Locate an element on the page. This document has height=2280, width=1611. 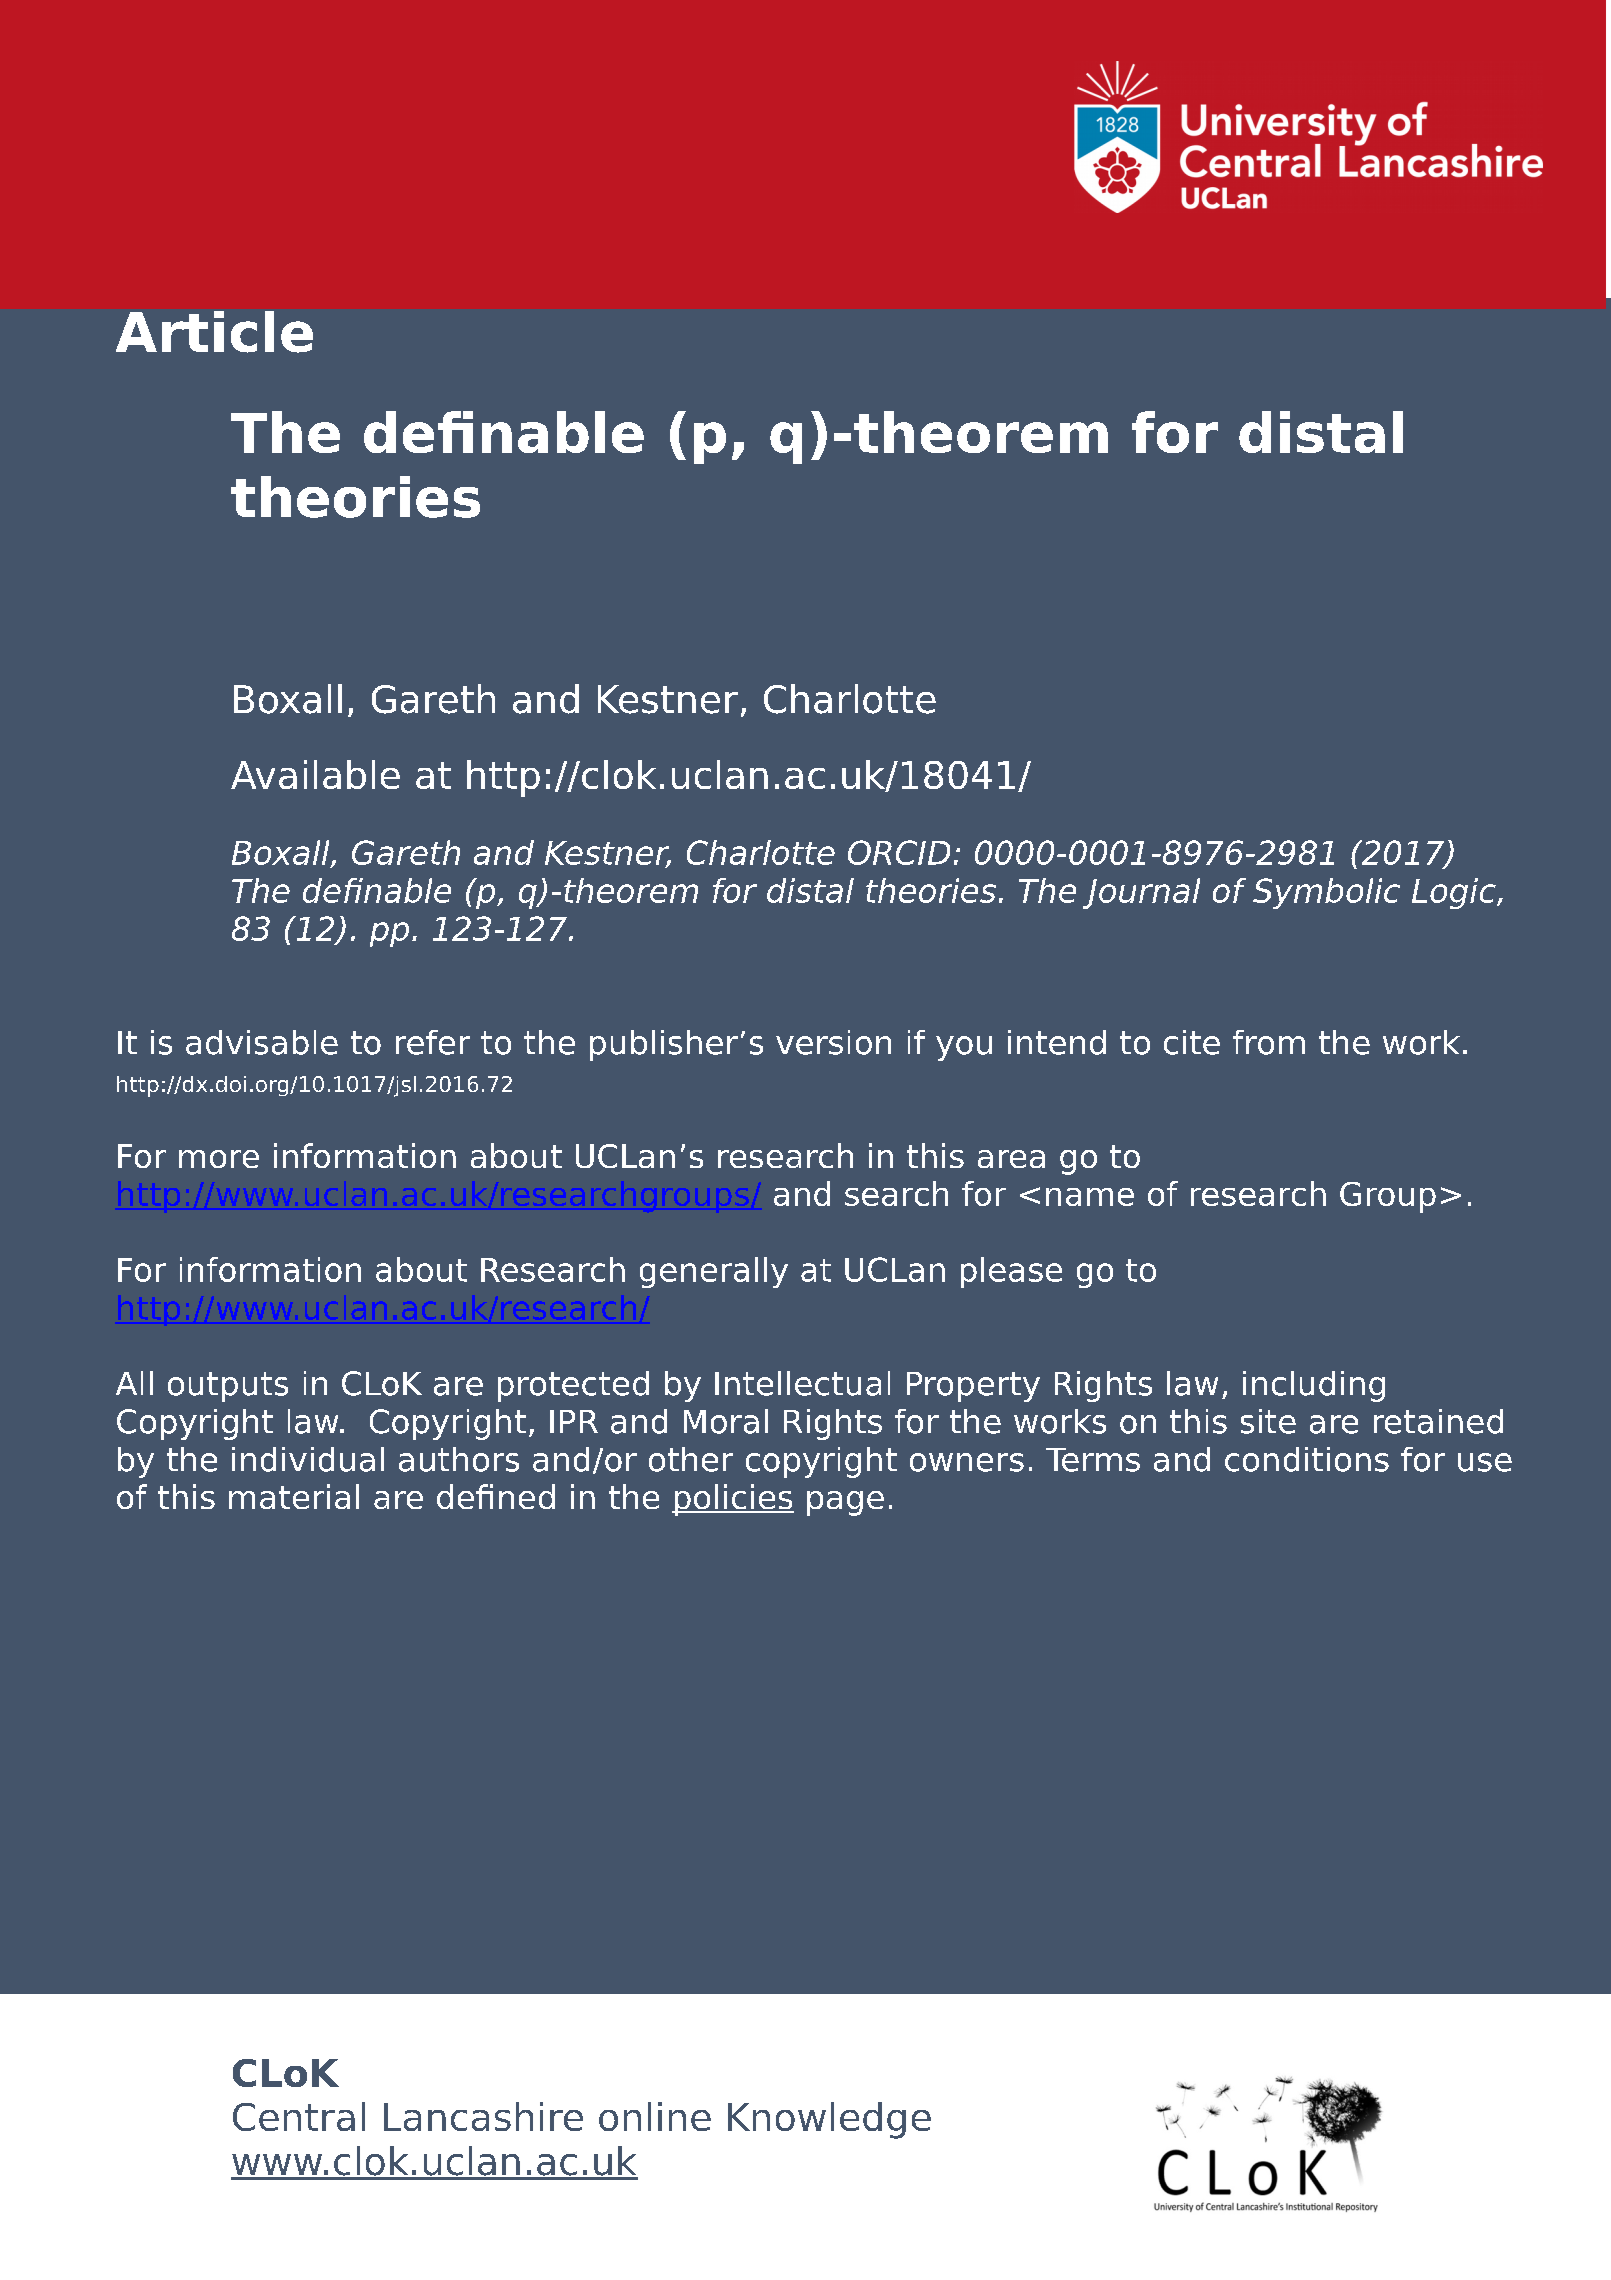
material is located at coordinates (294, 1496).
